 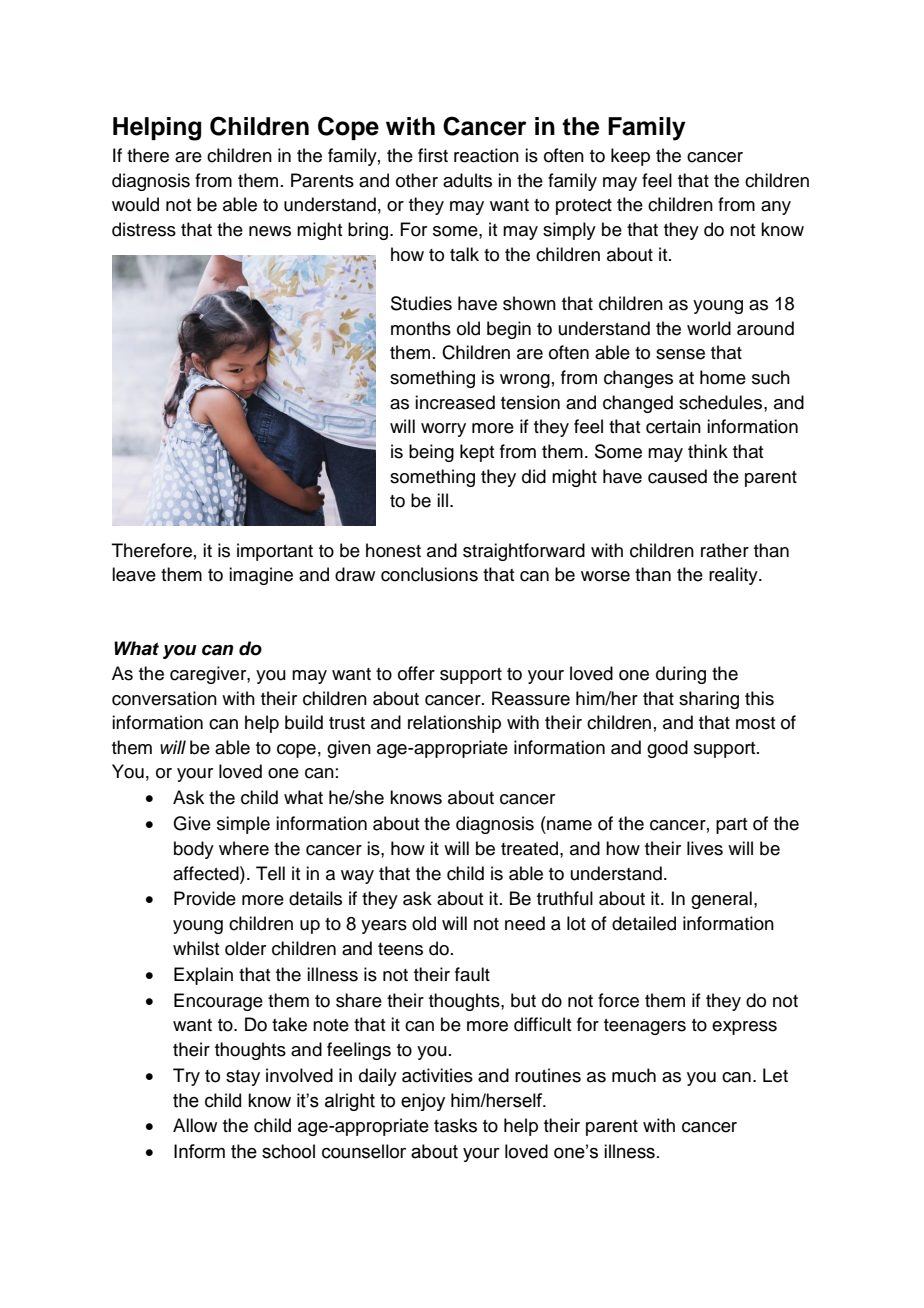 What do you see at coordinates (634, 1075) in the screenshot?
I see `much` at bounding box center [634, 1075].
